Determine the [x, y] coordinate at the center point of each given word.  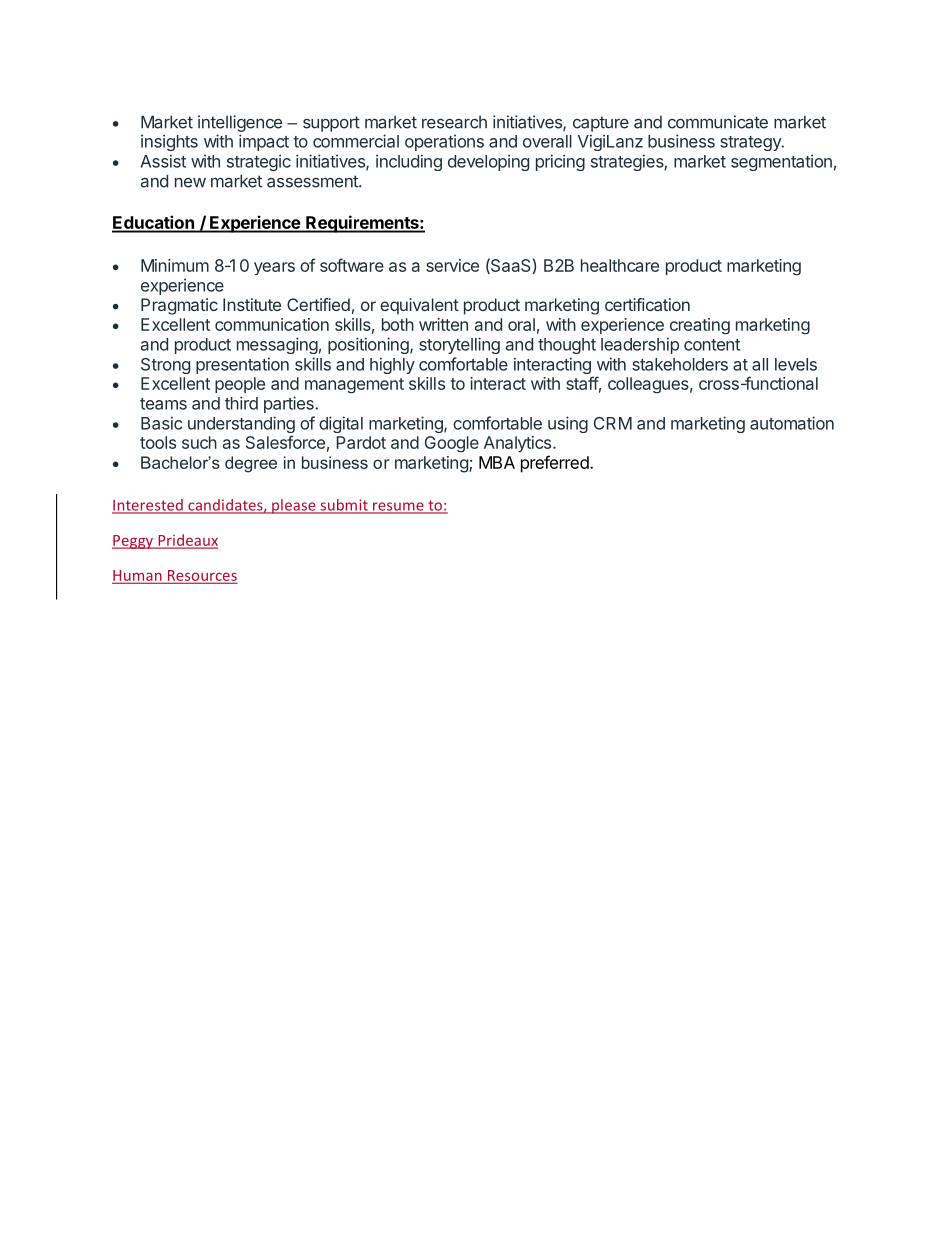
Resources [201, 576]
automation [792, 423]
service [452, 265]
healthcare [620, 265]
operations [444, 142]
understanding [241, 426]
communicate [718, 122]
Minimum [175, 265]
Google [452, 444]
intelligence [240, 123]
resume [398, 507]
